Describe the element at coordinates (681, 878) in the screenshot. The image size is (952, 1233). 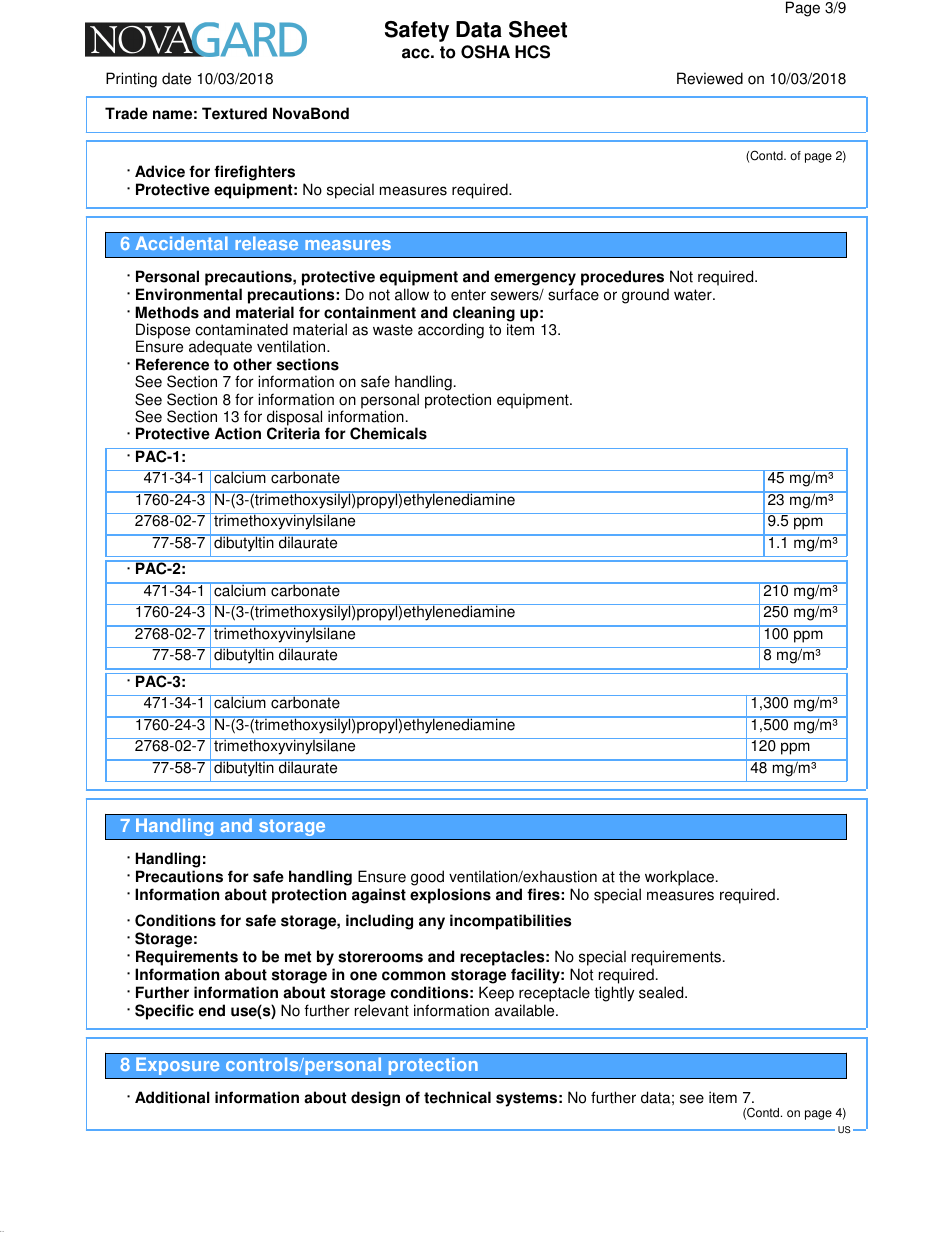
I see `workplace` at that location.
